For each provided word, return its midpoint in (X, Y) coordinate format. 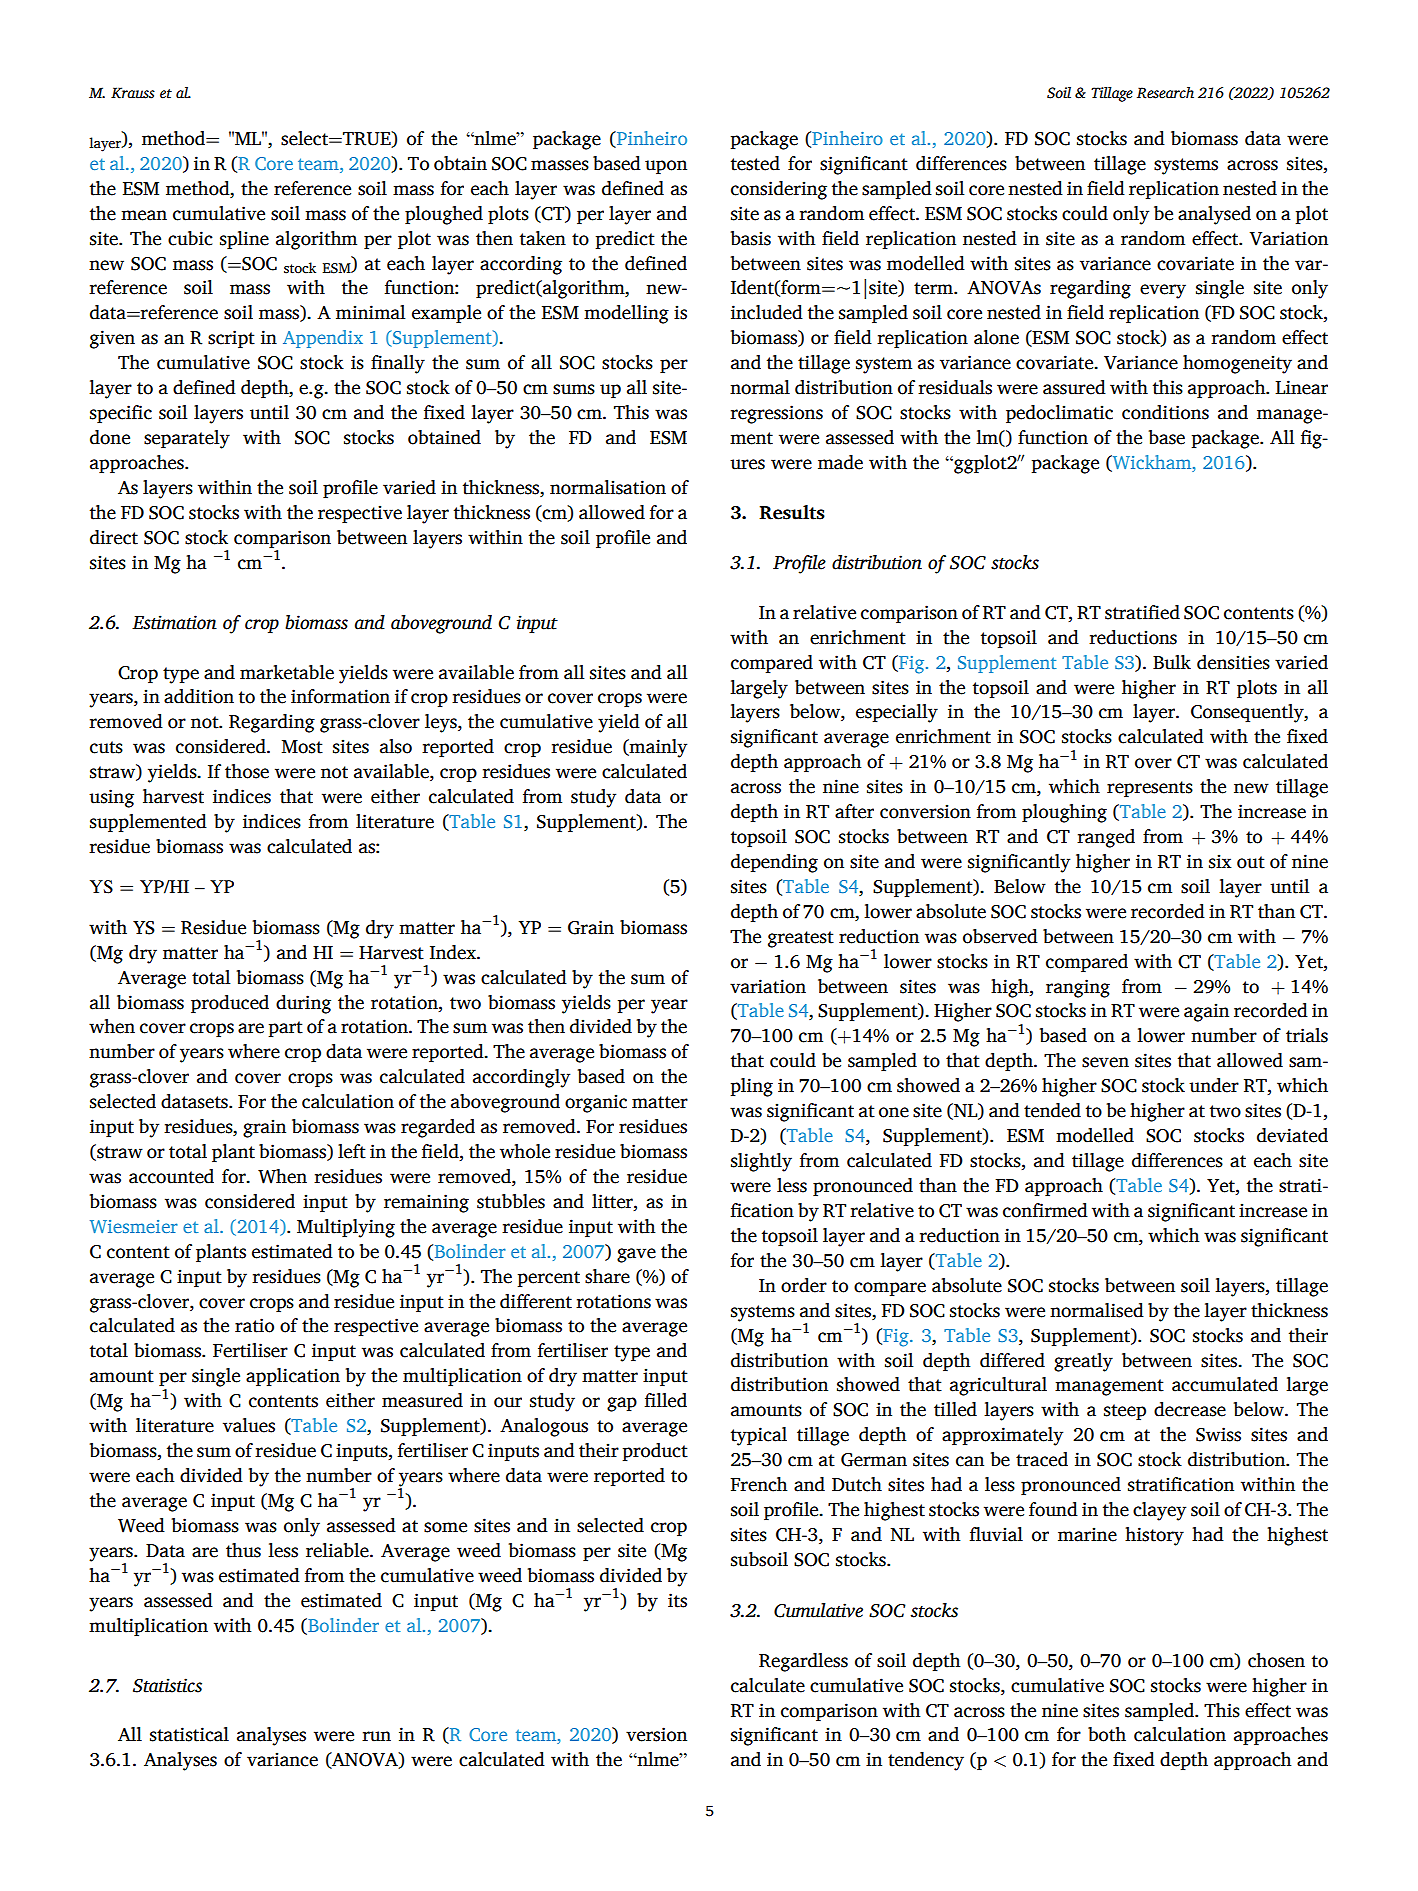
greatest (801, 939)
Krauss (133, 93)
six (1220, 861)
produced (230, 1004)
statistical (189, 1734)
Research (1165, 93)
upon (666, 167)
